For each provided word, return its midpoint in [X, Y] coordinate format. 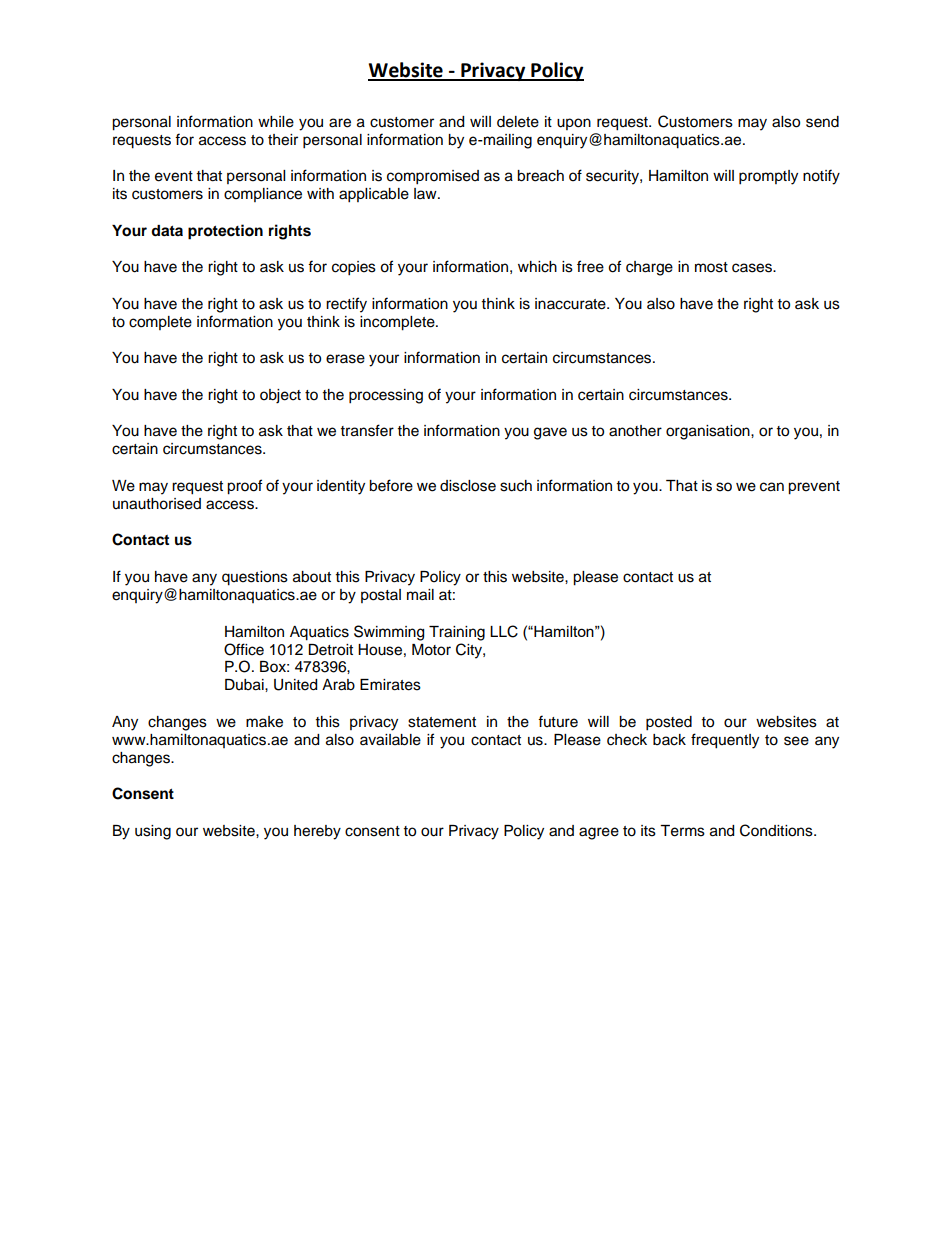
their [283, 140]
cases [753, 268]
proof [244, 487]
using [153, 832]
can [772, 487]
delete [518, 122]
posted [669, 723]
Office [244, 649]
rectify [346, 305]
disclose [468, 486]
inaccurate [571, 304]
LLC [504, 631]
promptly [768, 177]
